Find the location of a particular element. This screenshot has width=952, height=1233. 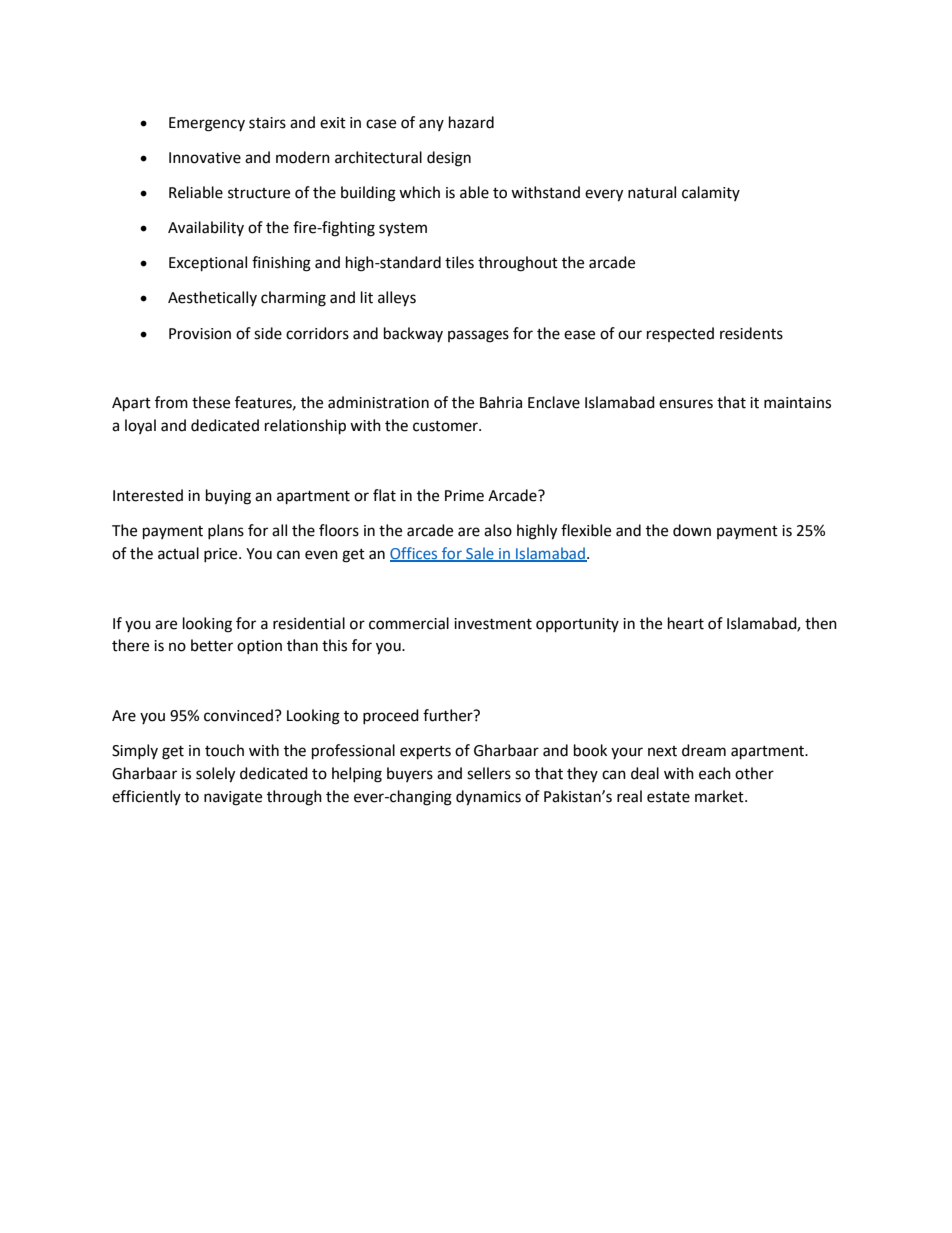

calamity is located at coordinates (711, 193).
